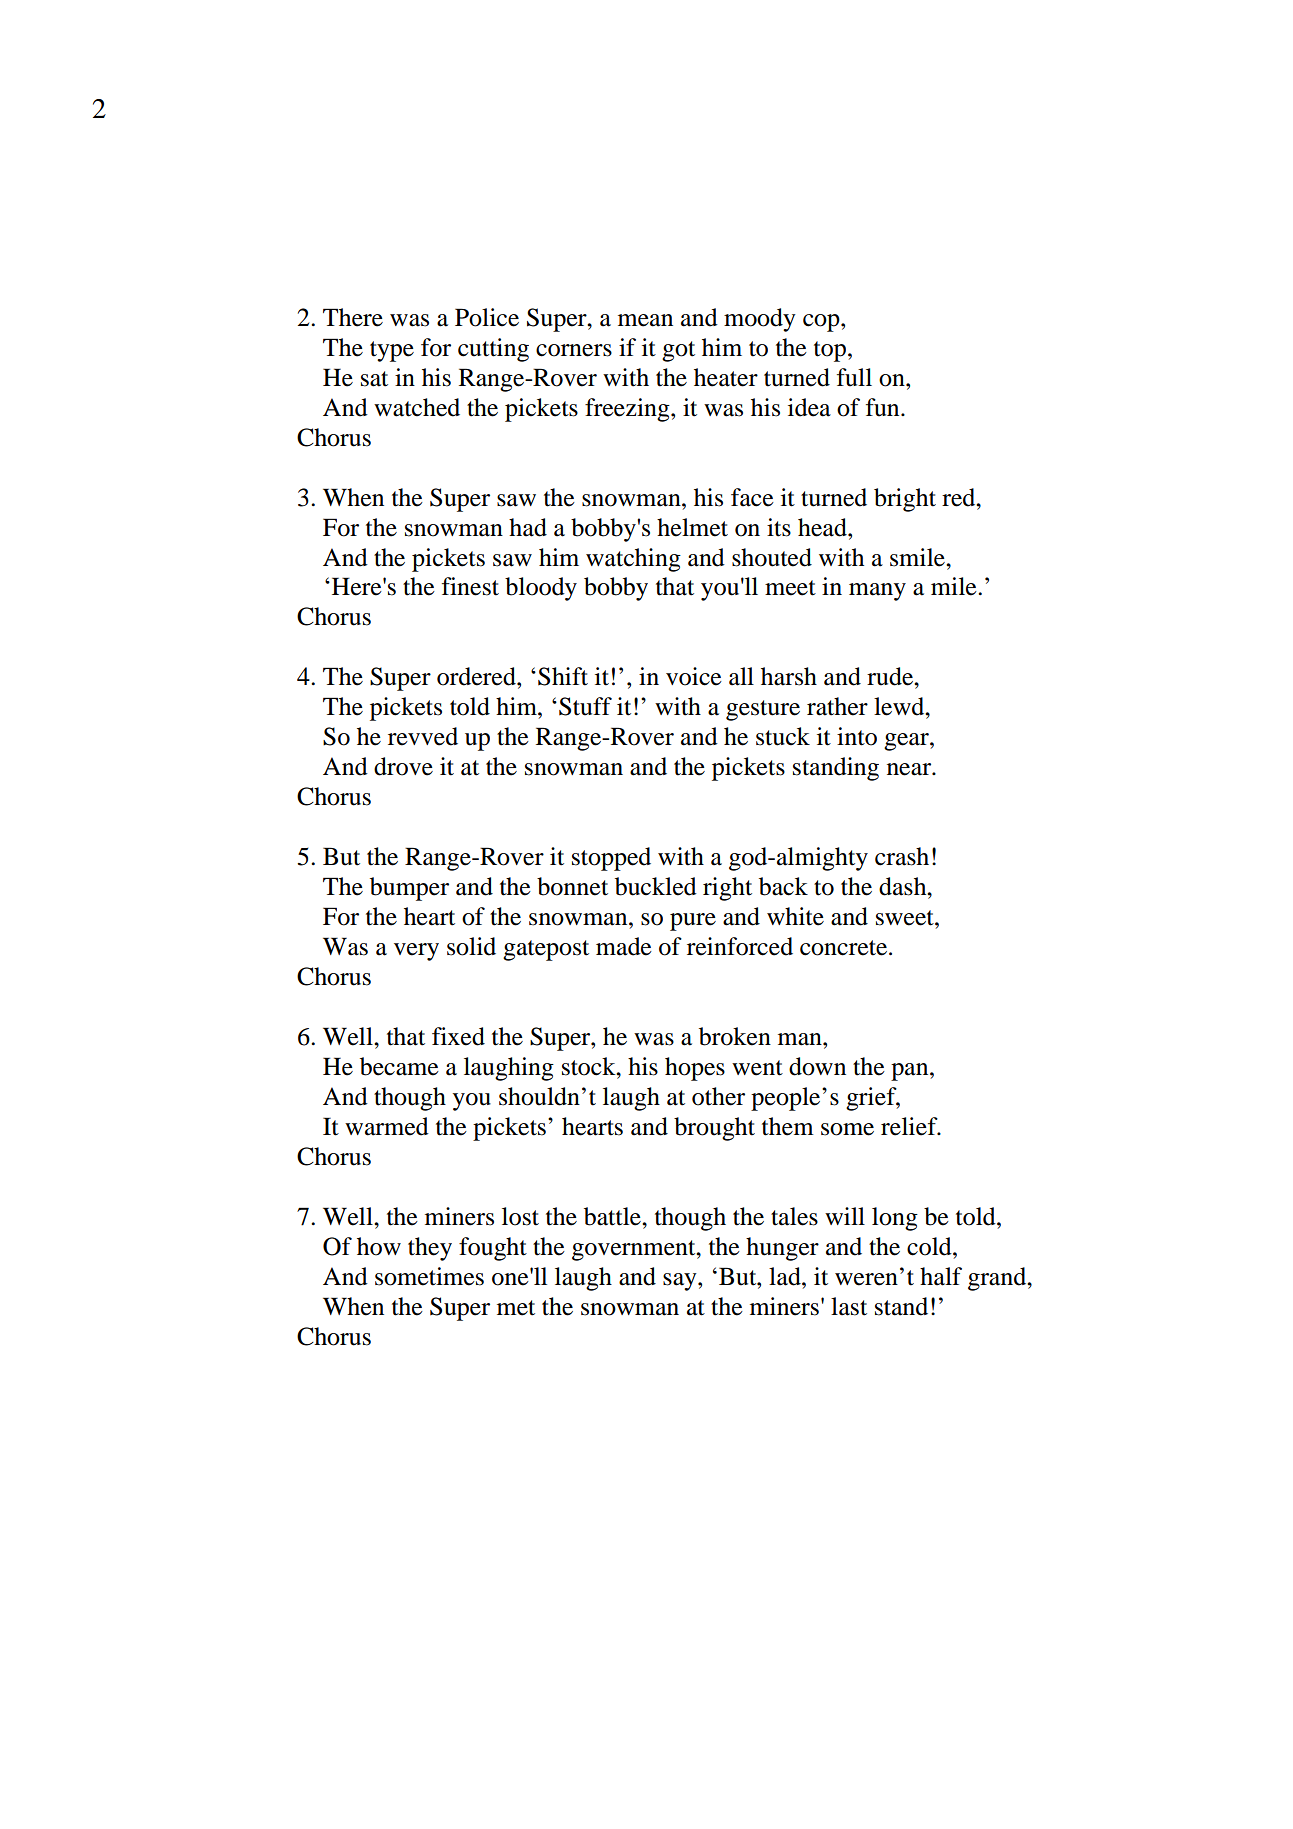  Describe the element at coordinates (849, 1306) in the document. I see `last` at that location.
